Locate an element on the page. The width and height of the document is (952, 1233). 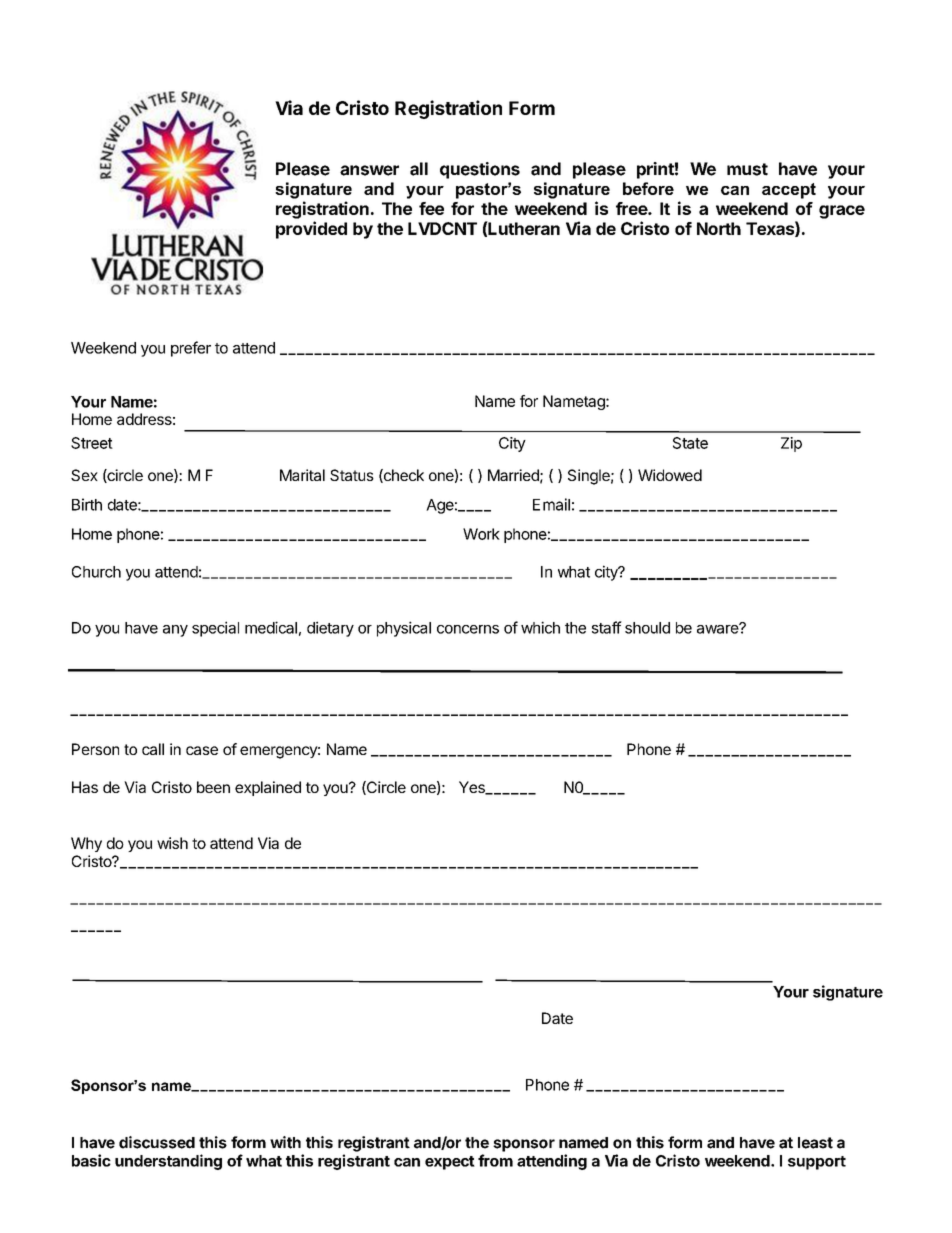
concerns is located at coordinates (468, 629).
